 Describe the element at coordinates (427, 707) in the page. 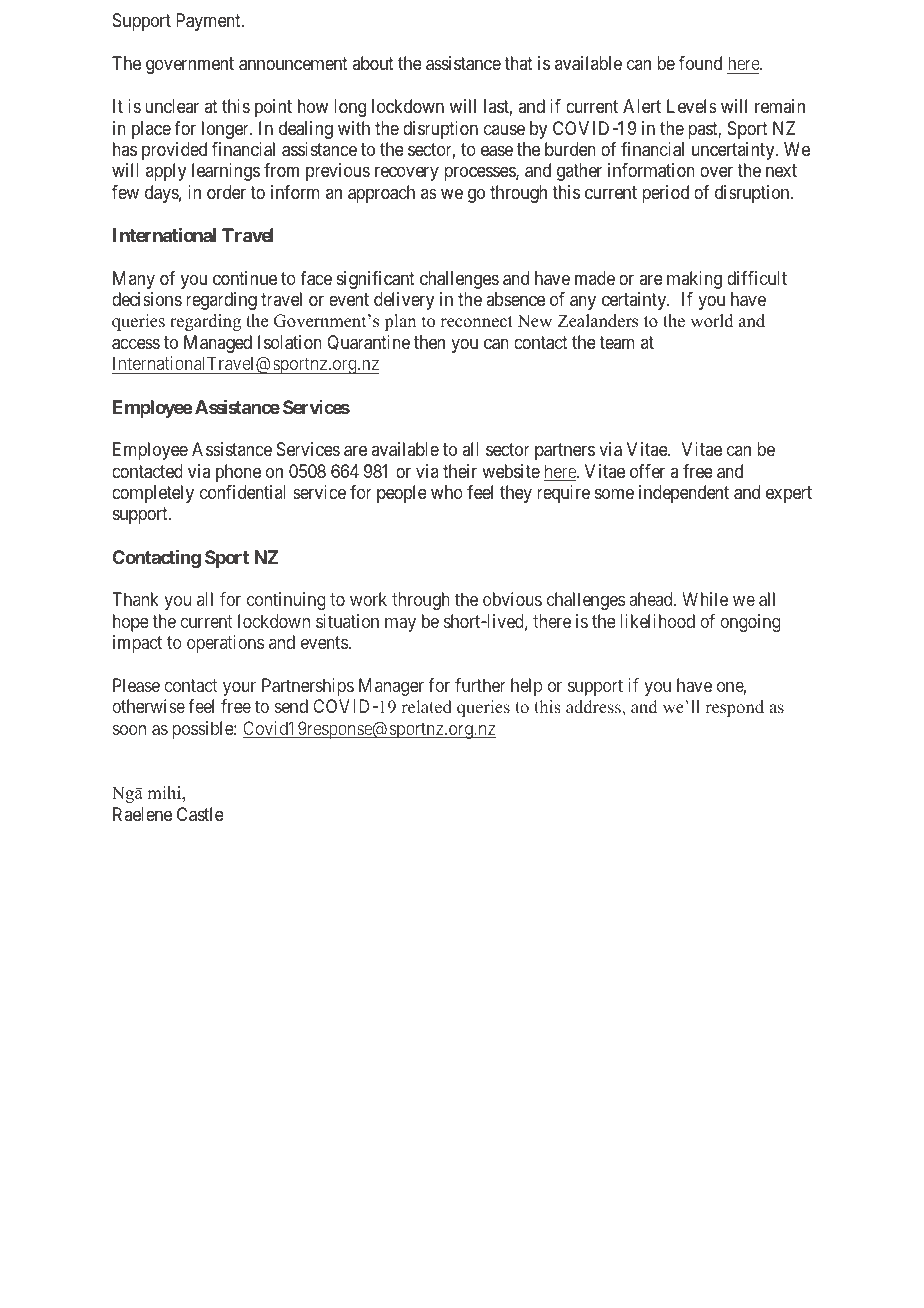

I see `related` at that location.
